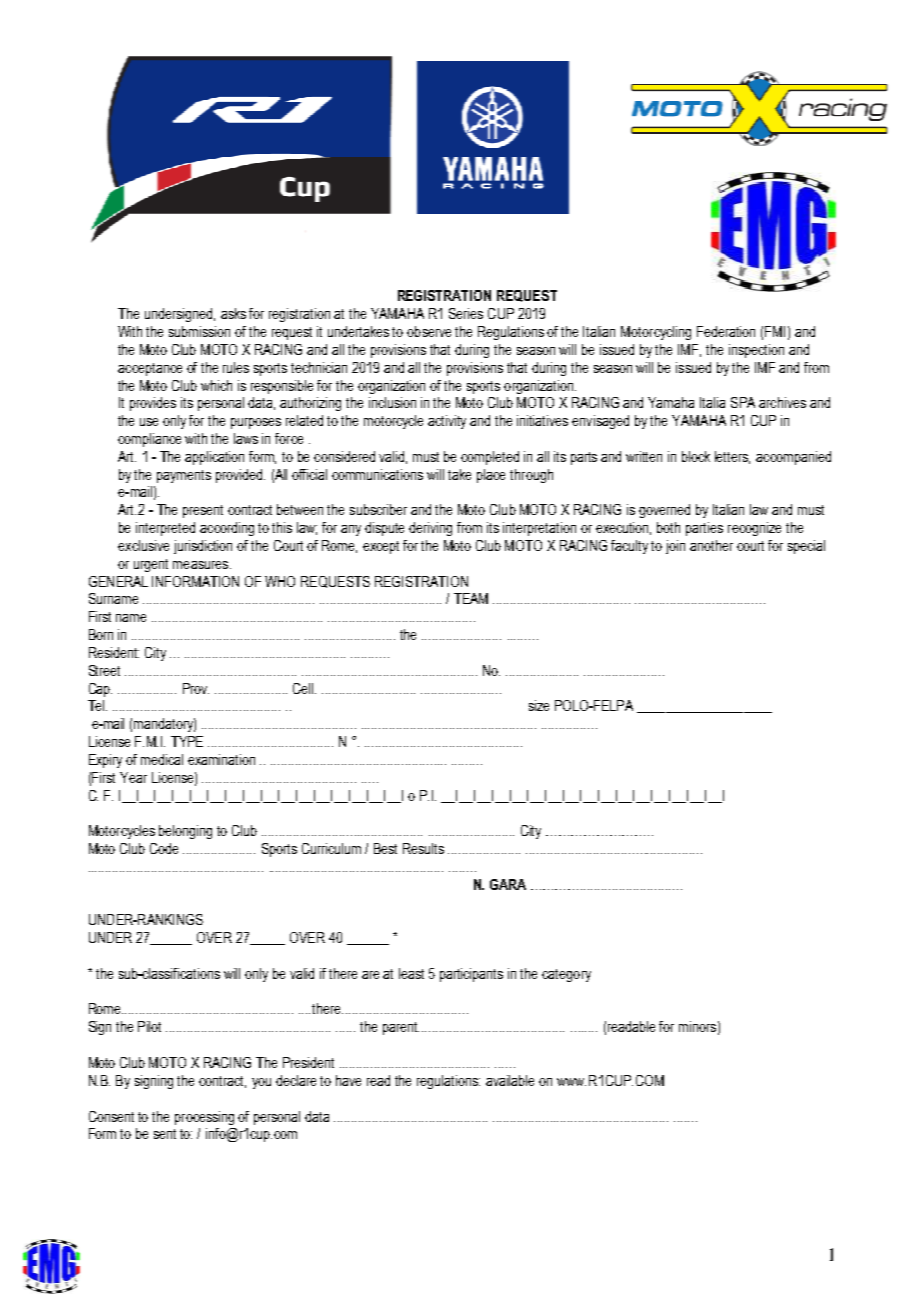 The width and height of the document is (924, 1308). What do you see at coordinates (471, 598) in the document?
I see `TEAM` at bounding box center [471, 598].
